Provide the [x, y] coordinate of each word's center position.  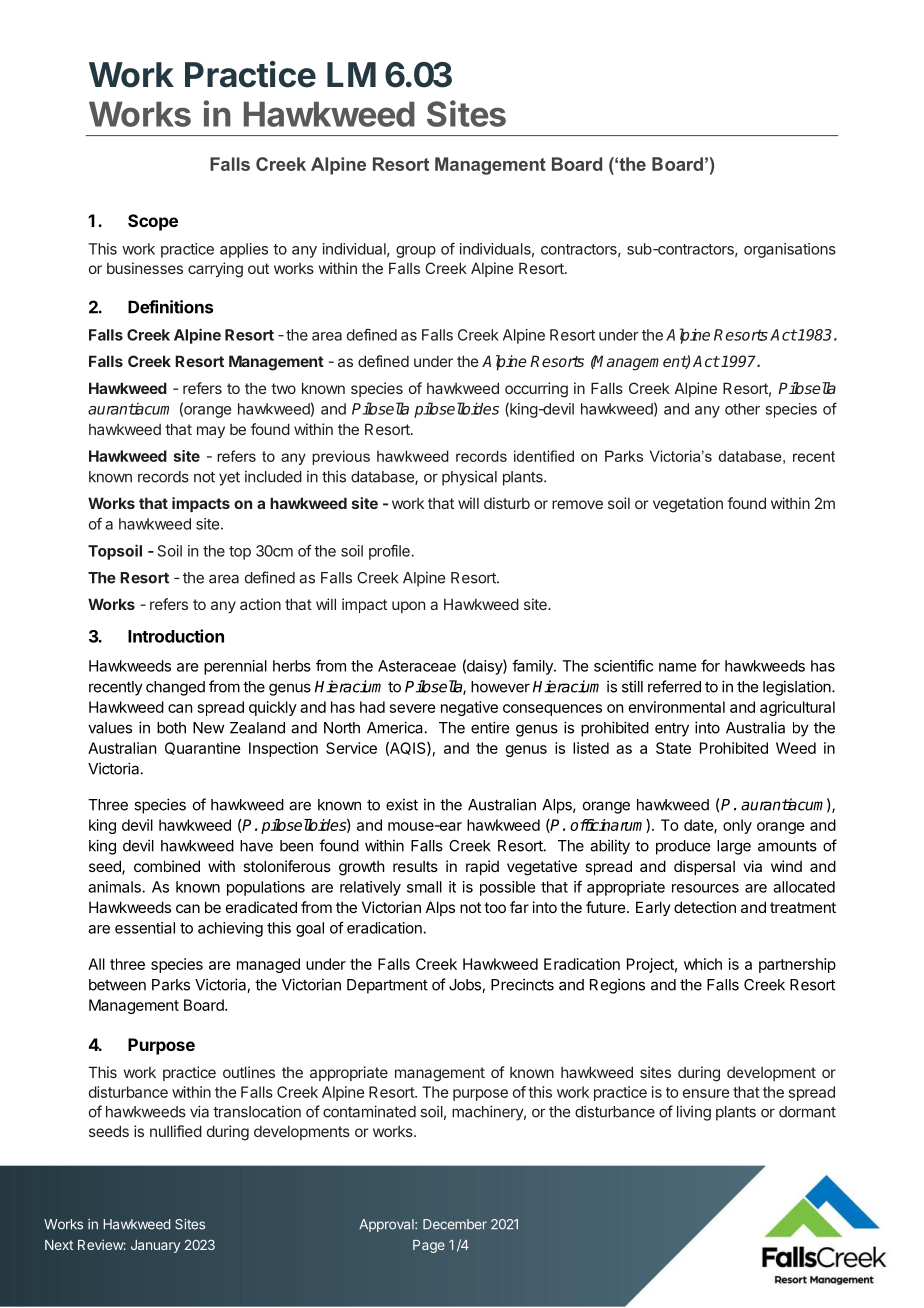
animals [115, 887]
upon [408, 607]
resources [705, 888]
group [416, 252]
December [455, 1224]
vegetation [688, 505]
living [694, 1113]
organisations [790, 250]
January [155, 1246]
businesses [145, 268]
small [424, 887]
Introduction [176, 636]
